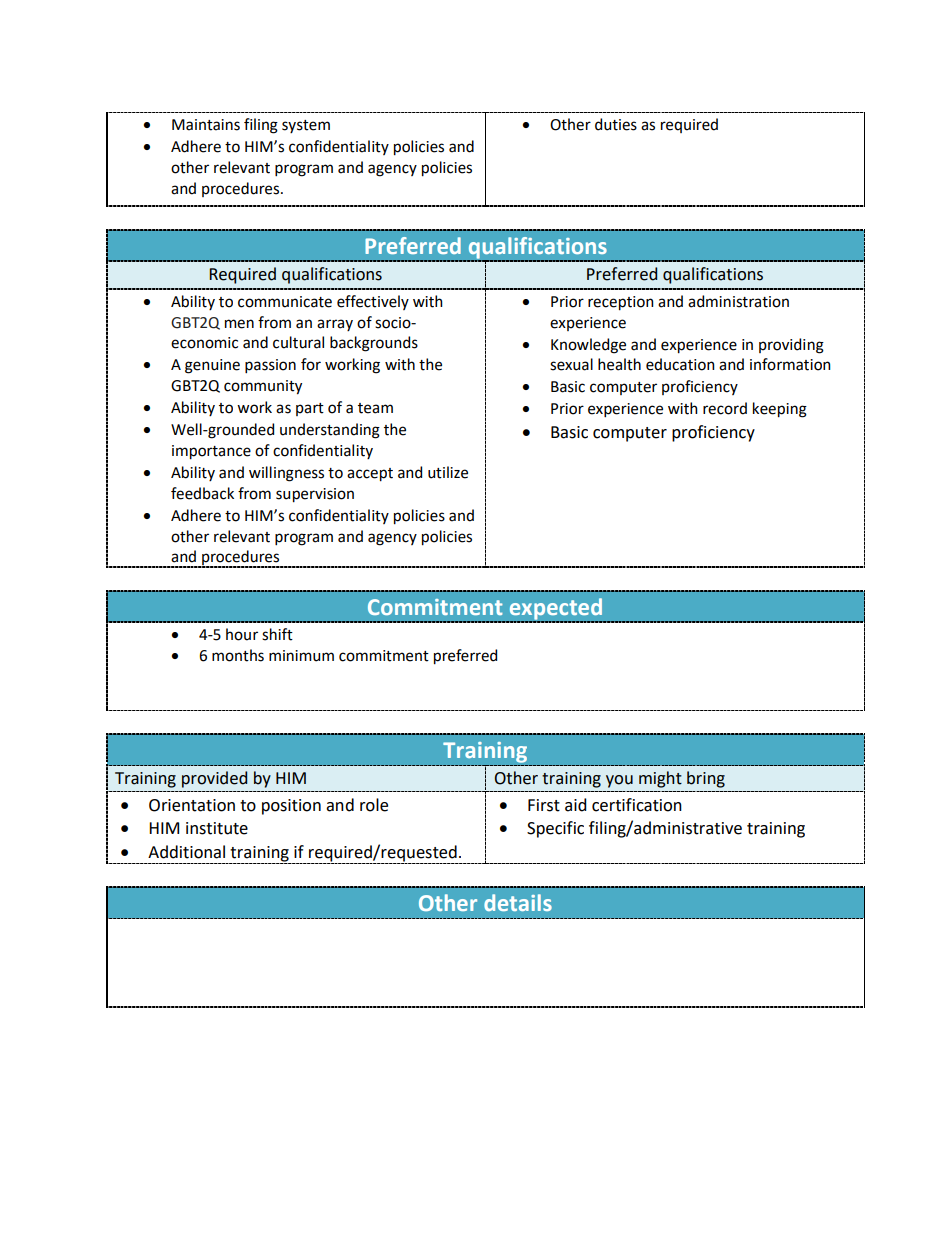 The image size is (952, 1233). What do you see at coordinates (306, 126) in the document?
I see `system` at bounding box center [306, 126].
